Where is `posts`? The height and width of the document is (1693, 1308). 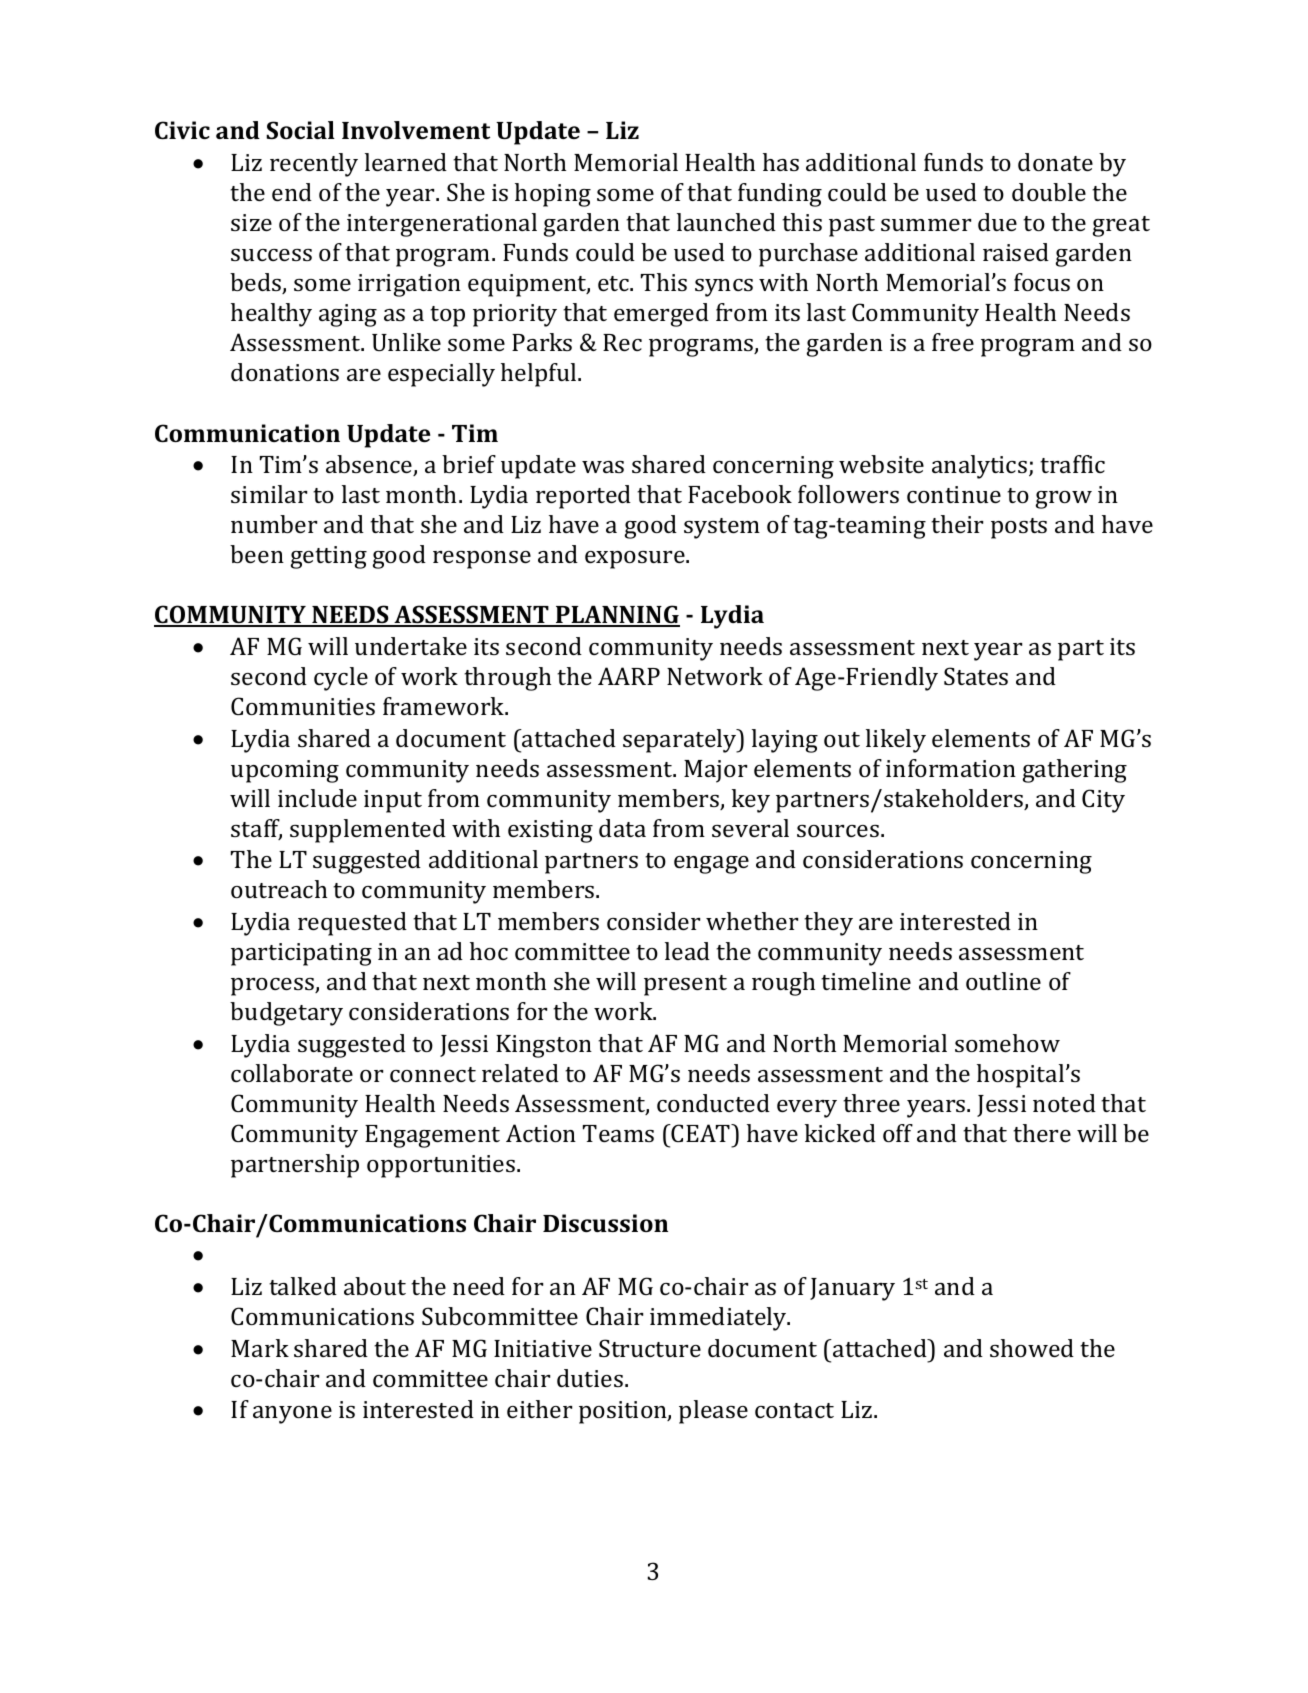
posts is located at coordinates (1019, 528).
